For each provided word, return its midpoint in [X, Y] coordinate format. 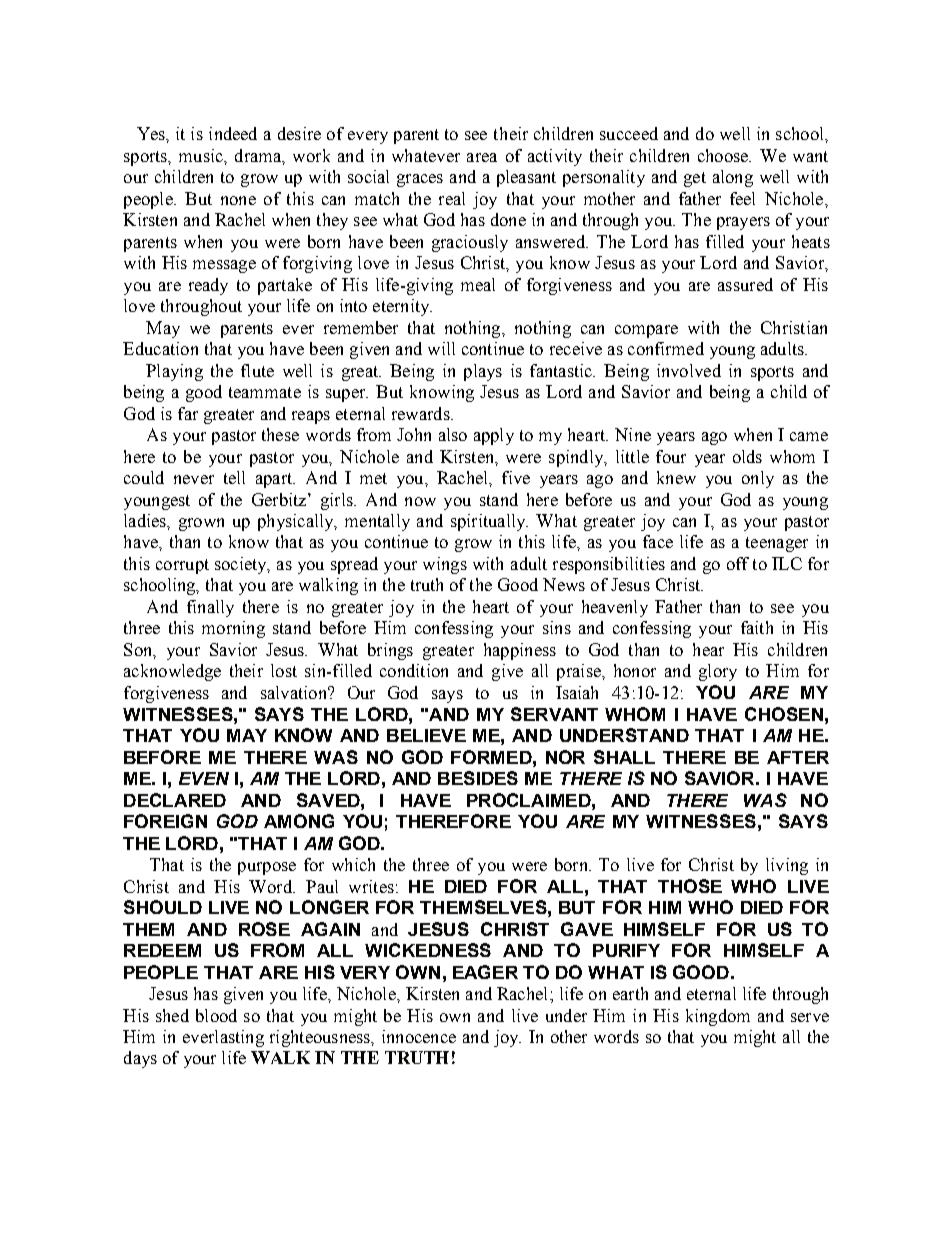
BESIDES [478, 778]
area [482, 157]
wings [445, 565]
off [738, 563]
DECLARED [175, 800]
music [202, 155]
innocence [419, 1036]
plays [483, 372]
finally [210, 608]
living [787, 866]
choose [724, 155]
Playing [174, 372]
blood [216, 1015]
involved [689, 370]
